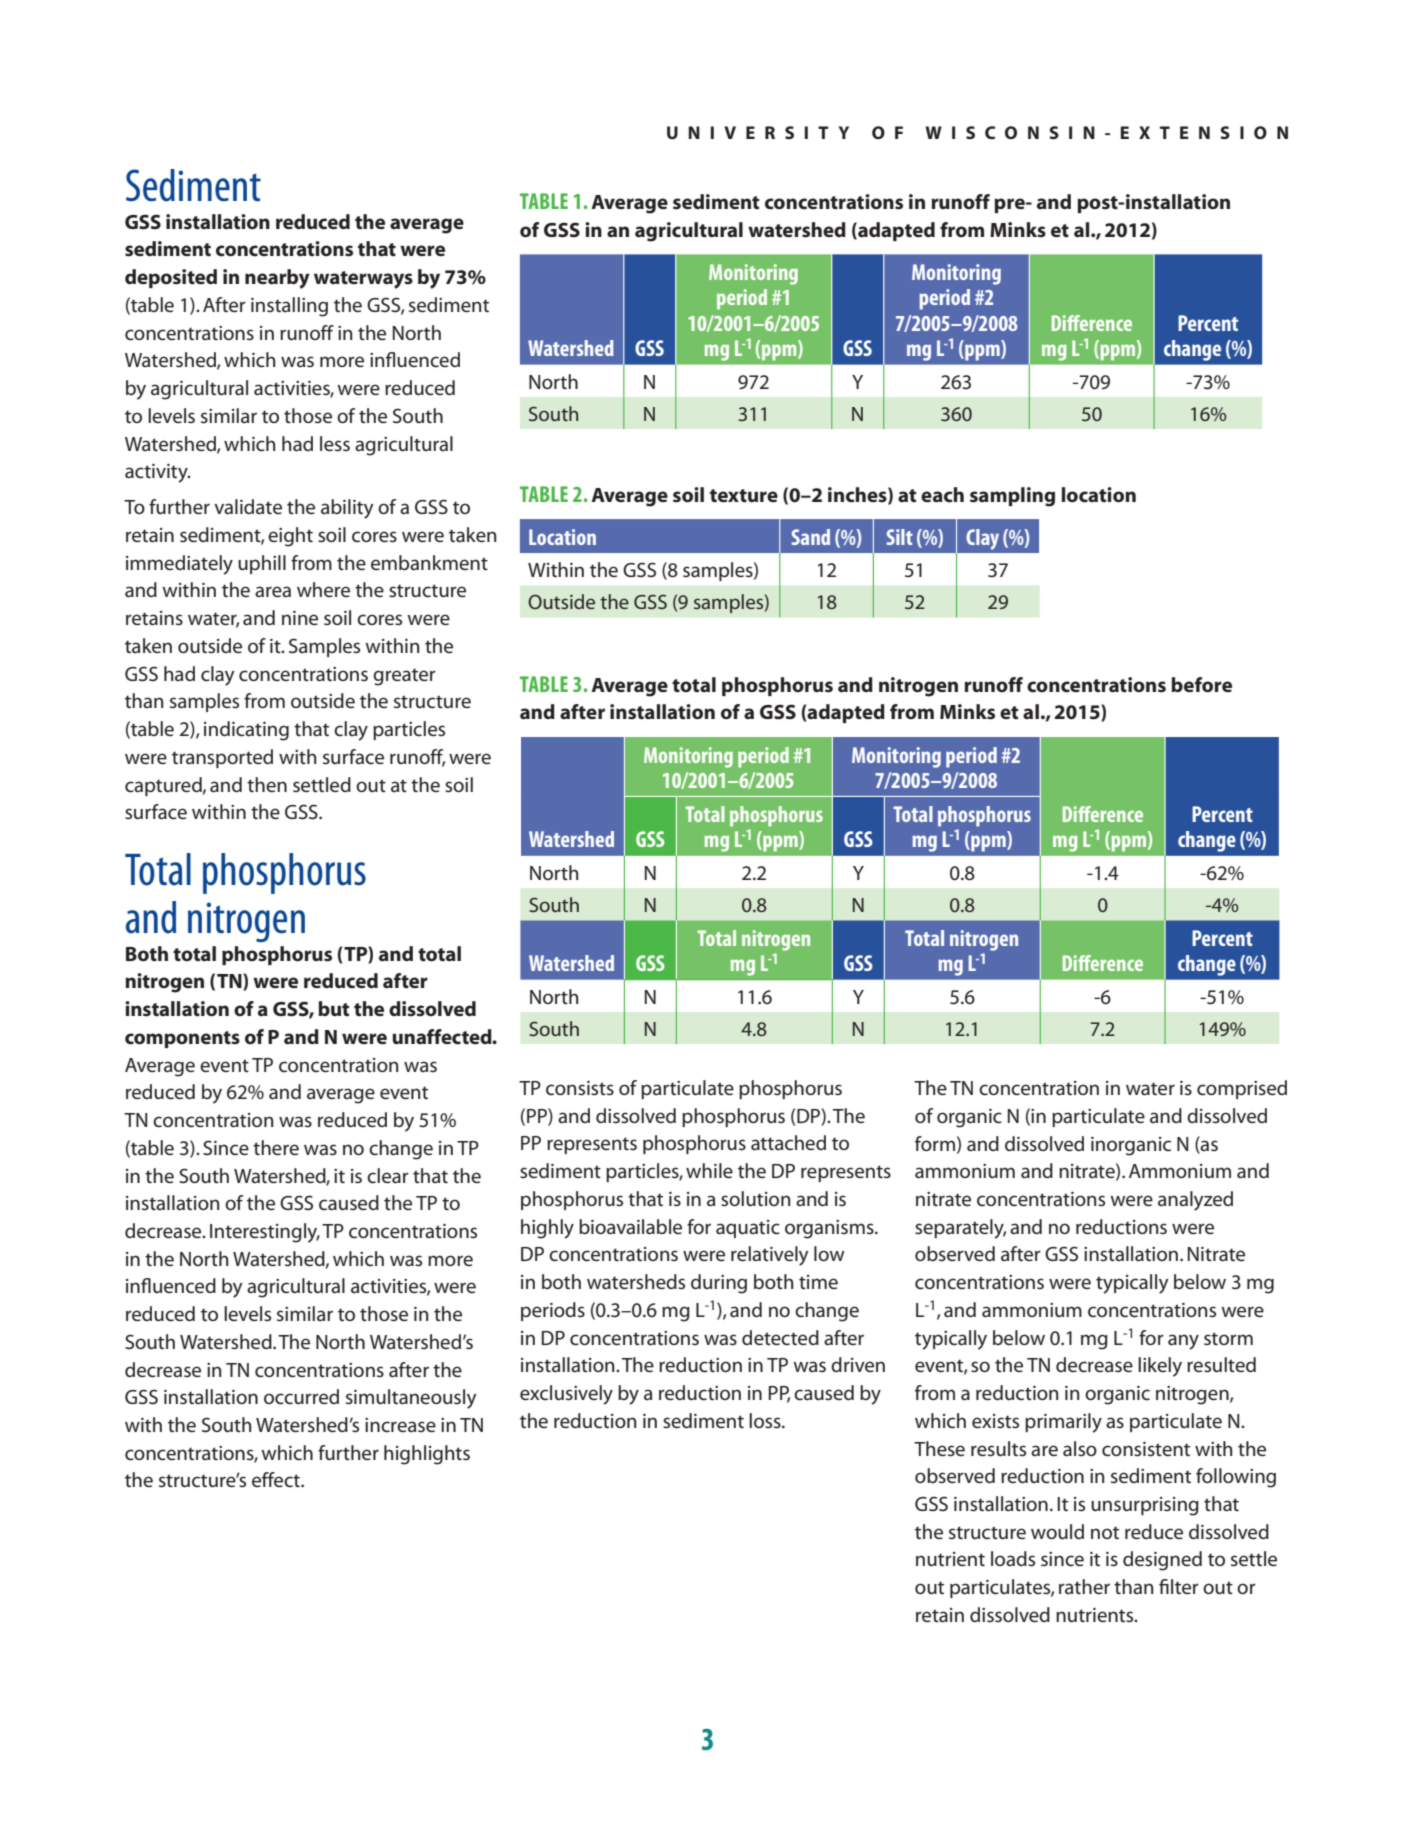  I want to click on not, so click(1105, 1533).
